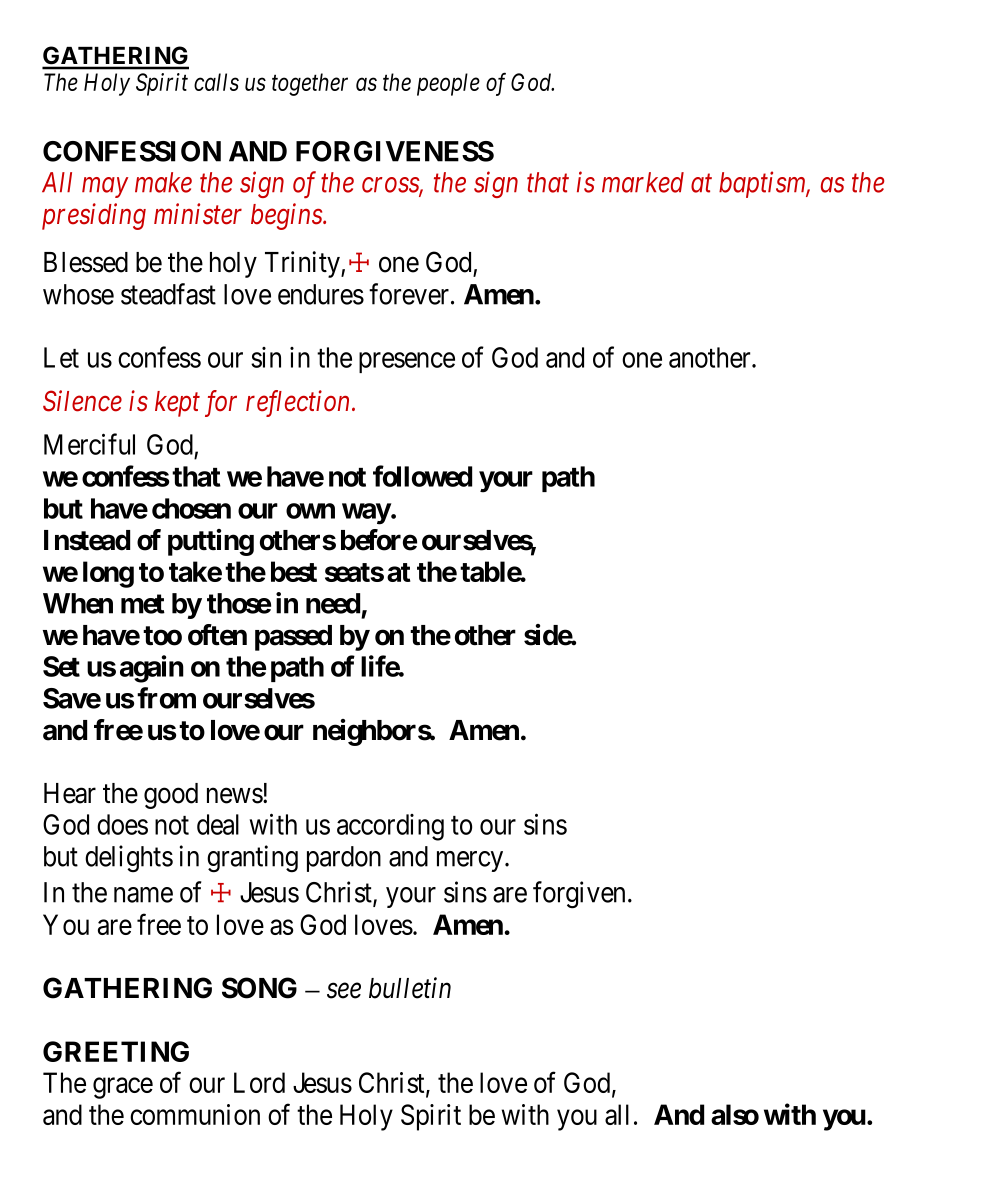 The width and height of the screenshot is (991, 1204). I want to click on followed, so click(422, 476).
